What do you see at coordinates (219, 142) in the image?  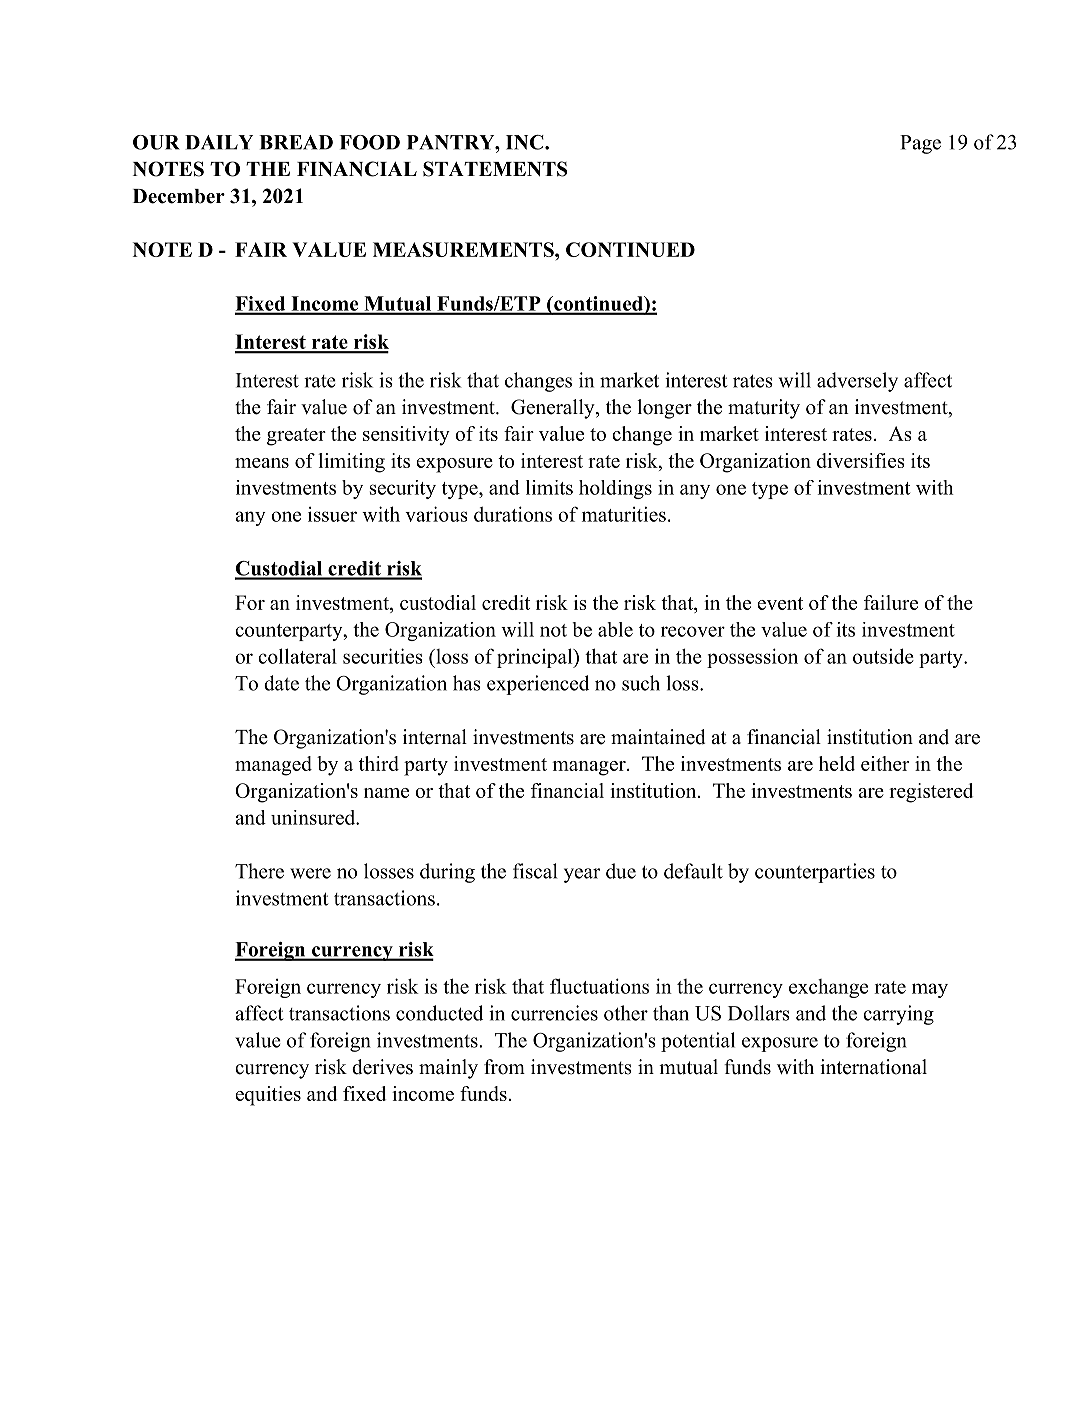 I see `DAILY` at bounding box center [219, 142].
